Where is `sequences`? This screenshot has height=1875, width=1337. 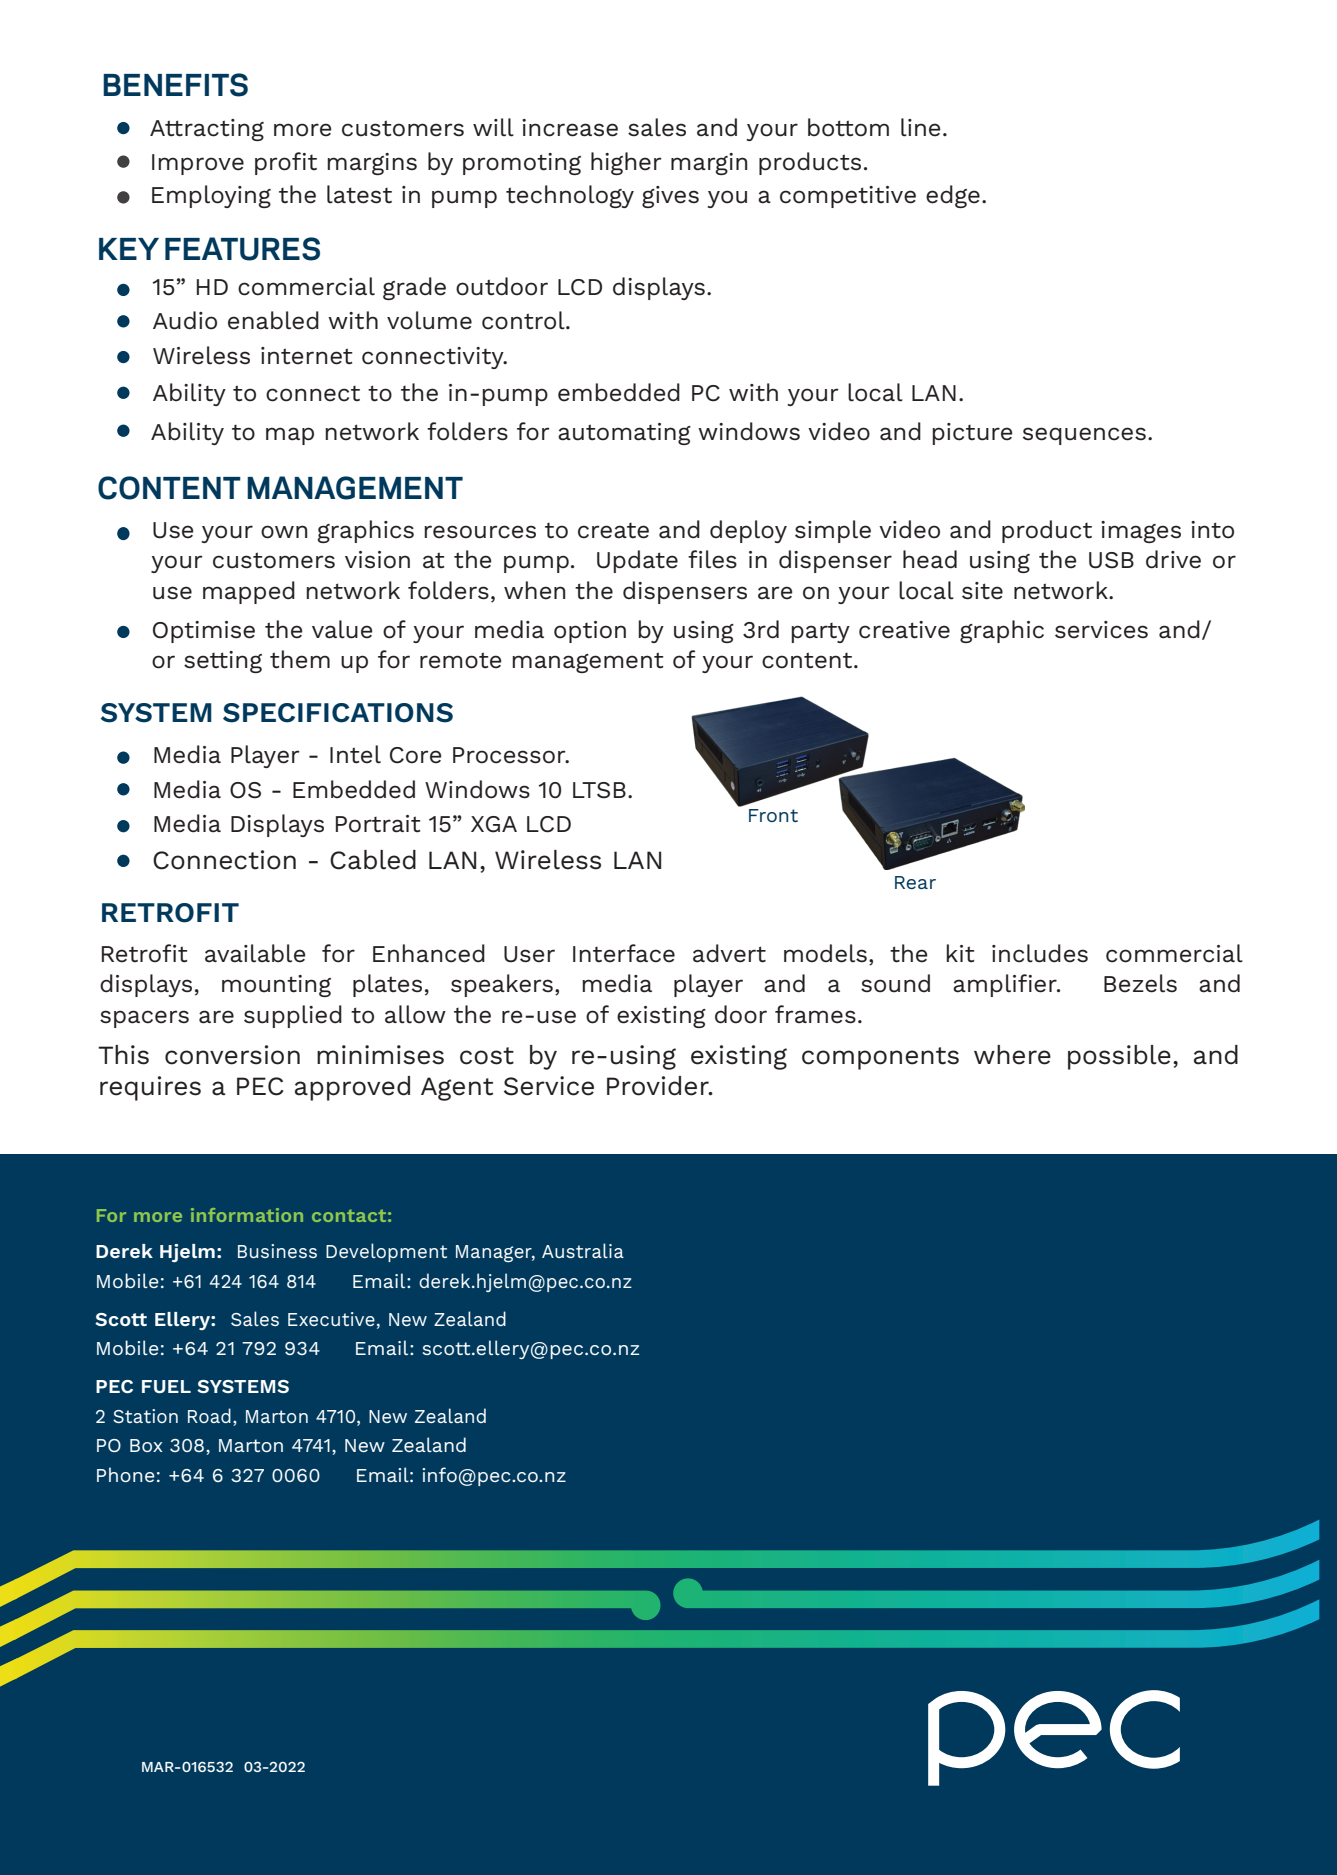 sequences is located at coordinates (1084, 436).
